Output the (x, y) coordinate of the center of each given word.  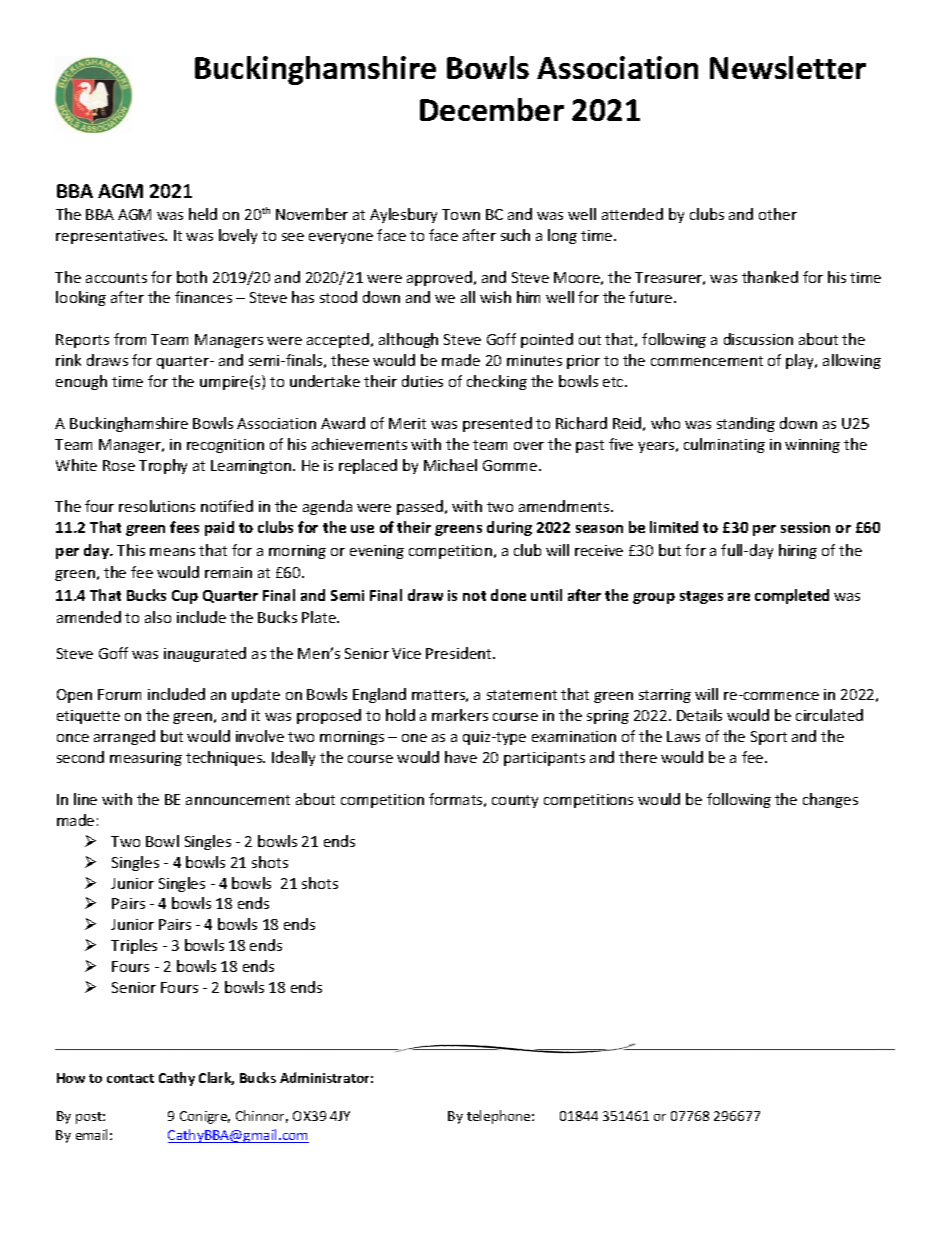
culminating (724, 445)
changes (830, 800)
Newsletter (788, 67)
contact (130, 1078)
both (192, 277)
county (515, 801)
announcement (238, 800)
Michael (450, 465)
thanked (770, 277)
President (460, 653)
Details (699, 715)
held (203, 214)
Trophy (163, 466)
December (492, 109)
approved (439, 278)
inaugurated (205, 654)
